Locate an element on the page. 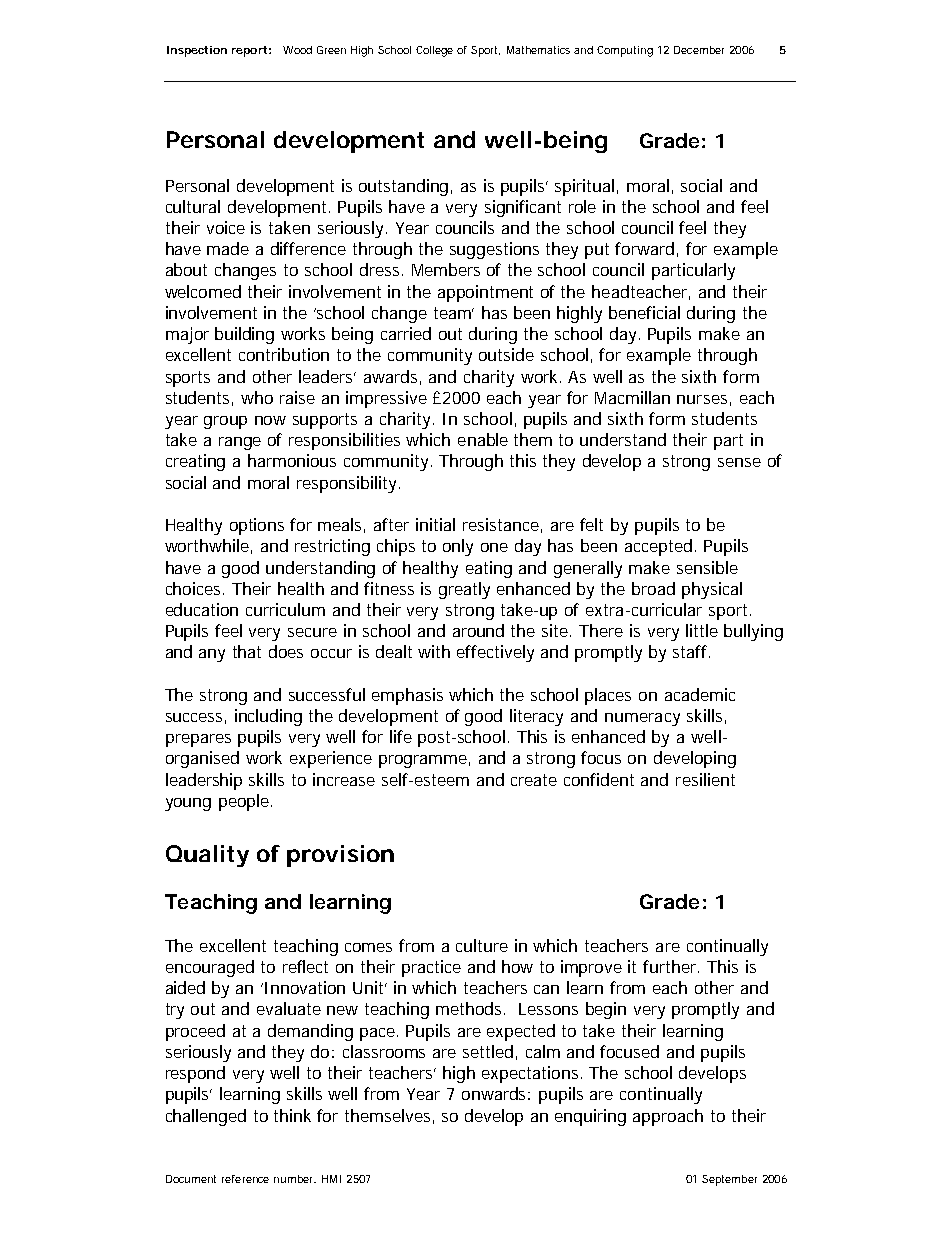 This page has height=1233, width=952. reference is located at coordinates (245, 1179).
